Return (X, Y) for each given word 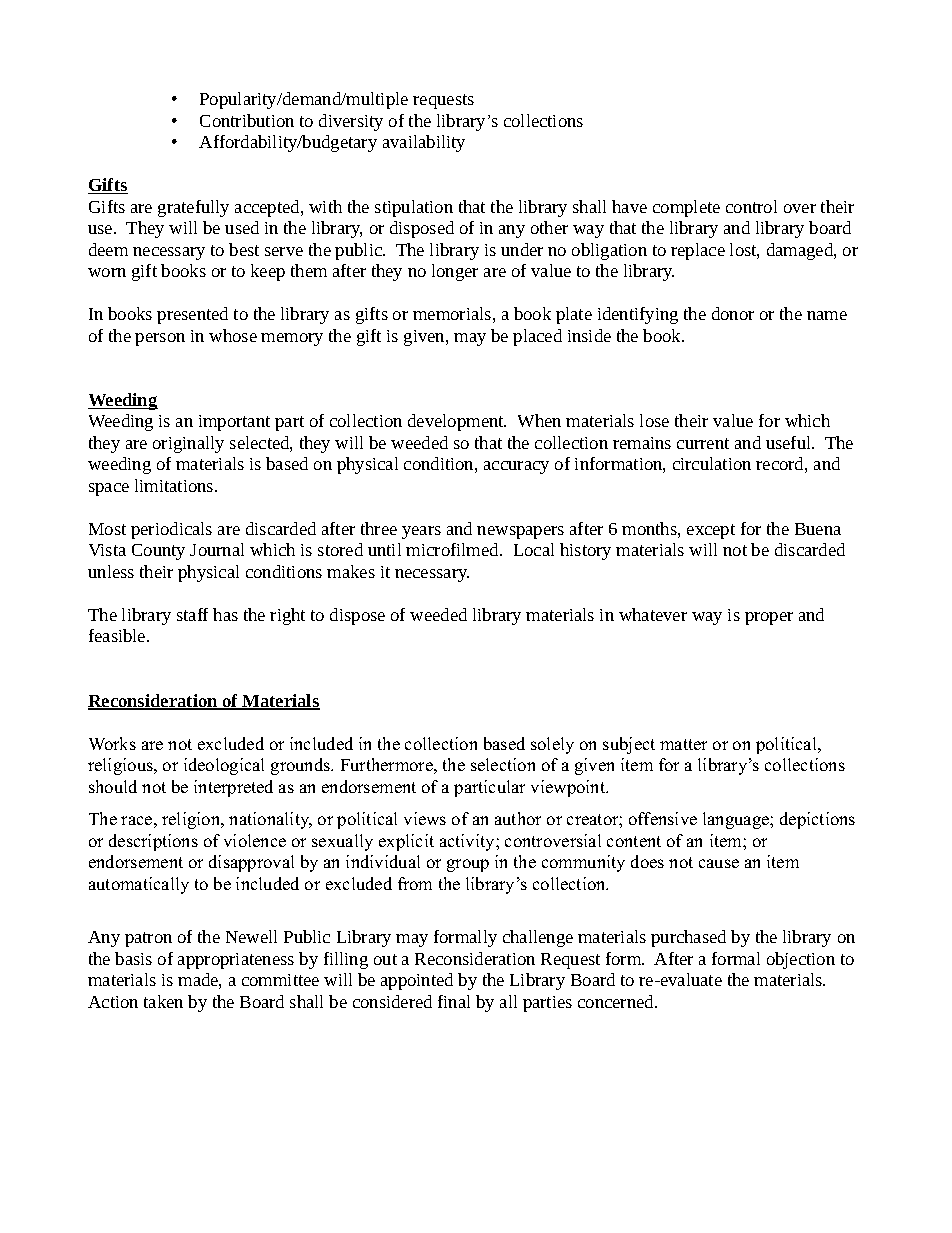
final (454, 1001)
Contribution (247, 120)
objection (801, 960)
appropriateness (236, 961)
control (751, 206)
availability (424, 143)
